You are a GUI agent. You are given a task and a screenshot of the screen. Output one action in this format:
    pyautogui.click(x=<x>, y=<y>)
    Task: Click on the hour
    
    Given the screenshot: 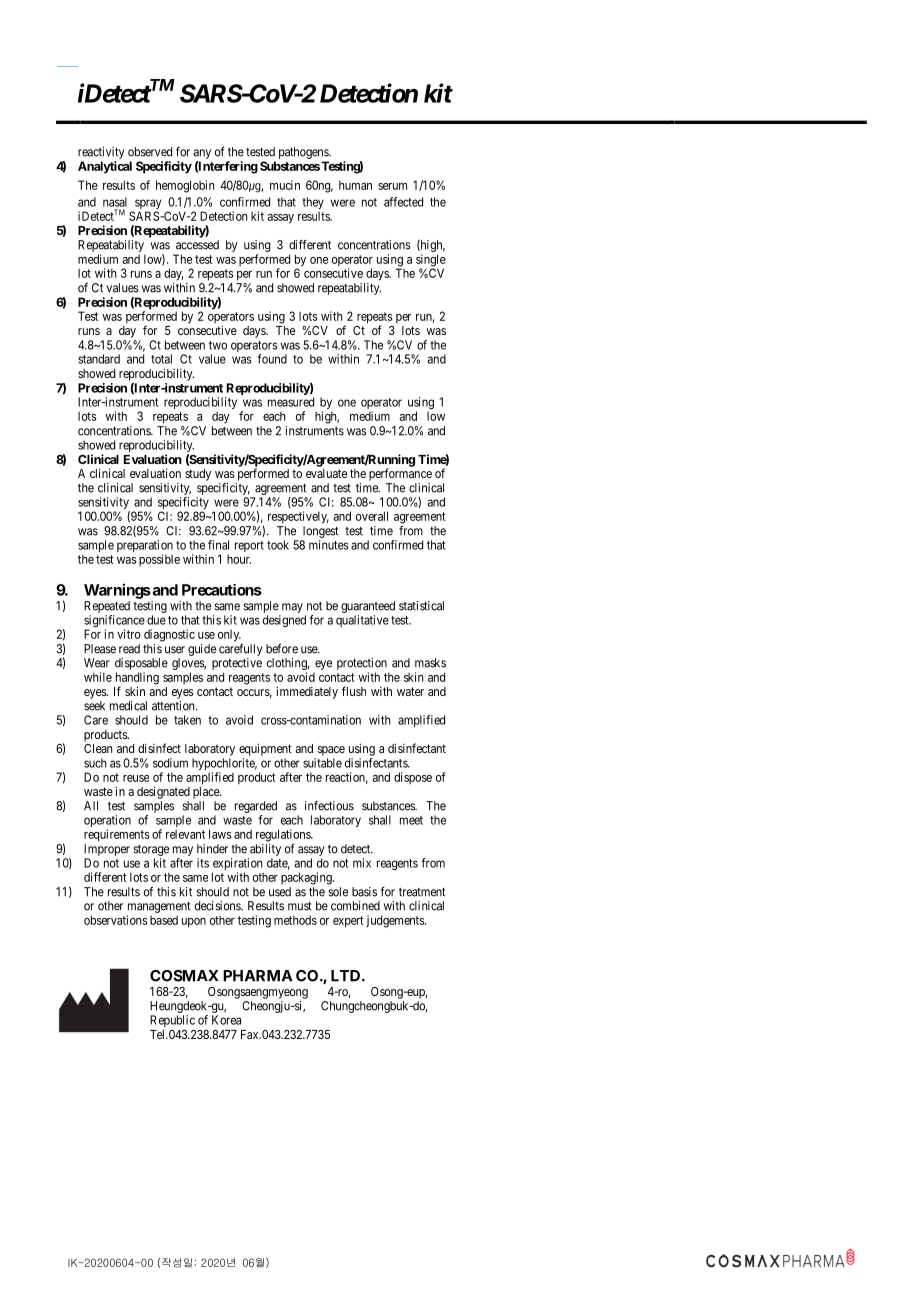 What is the action you would take?
    pyautogui.click(x=239, y=559)
